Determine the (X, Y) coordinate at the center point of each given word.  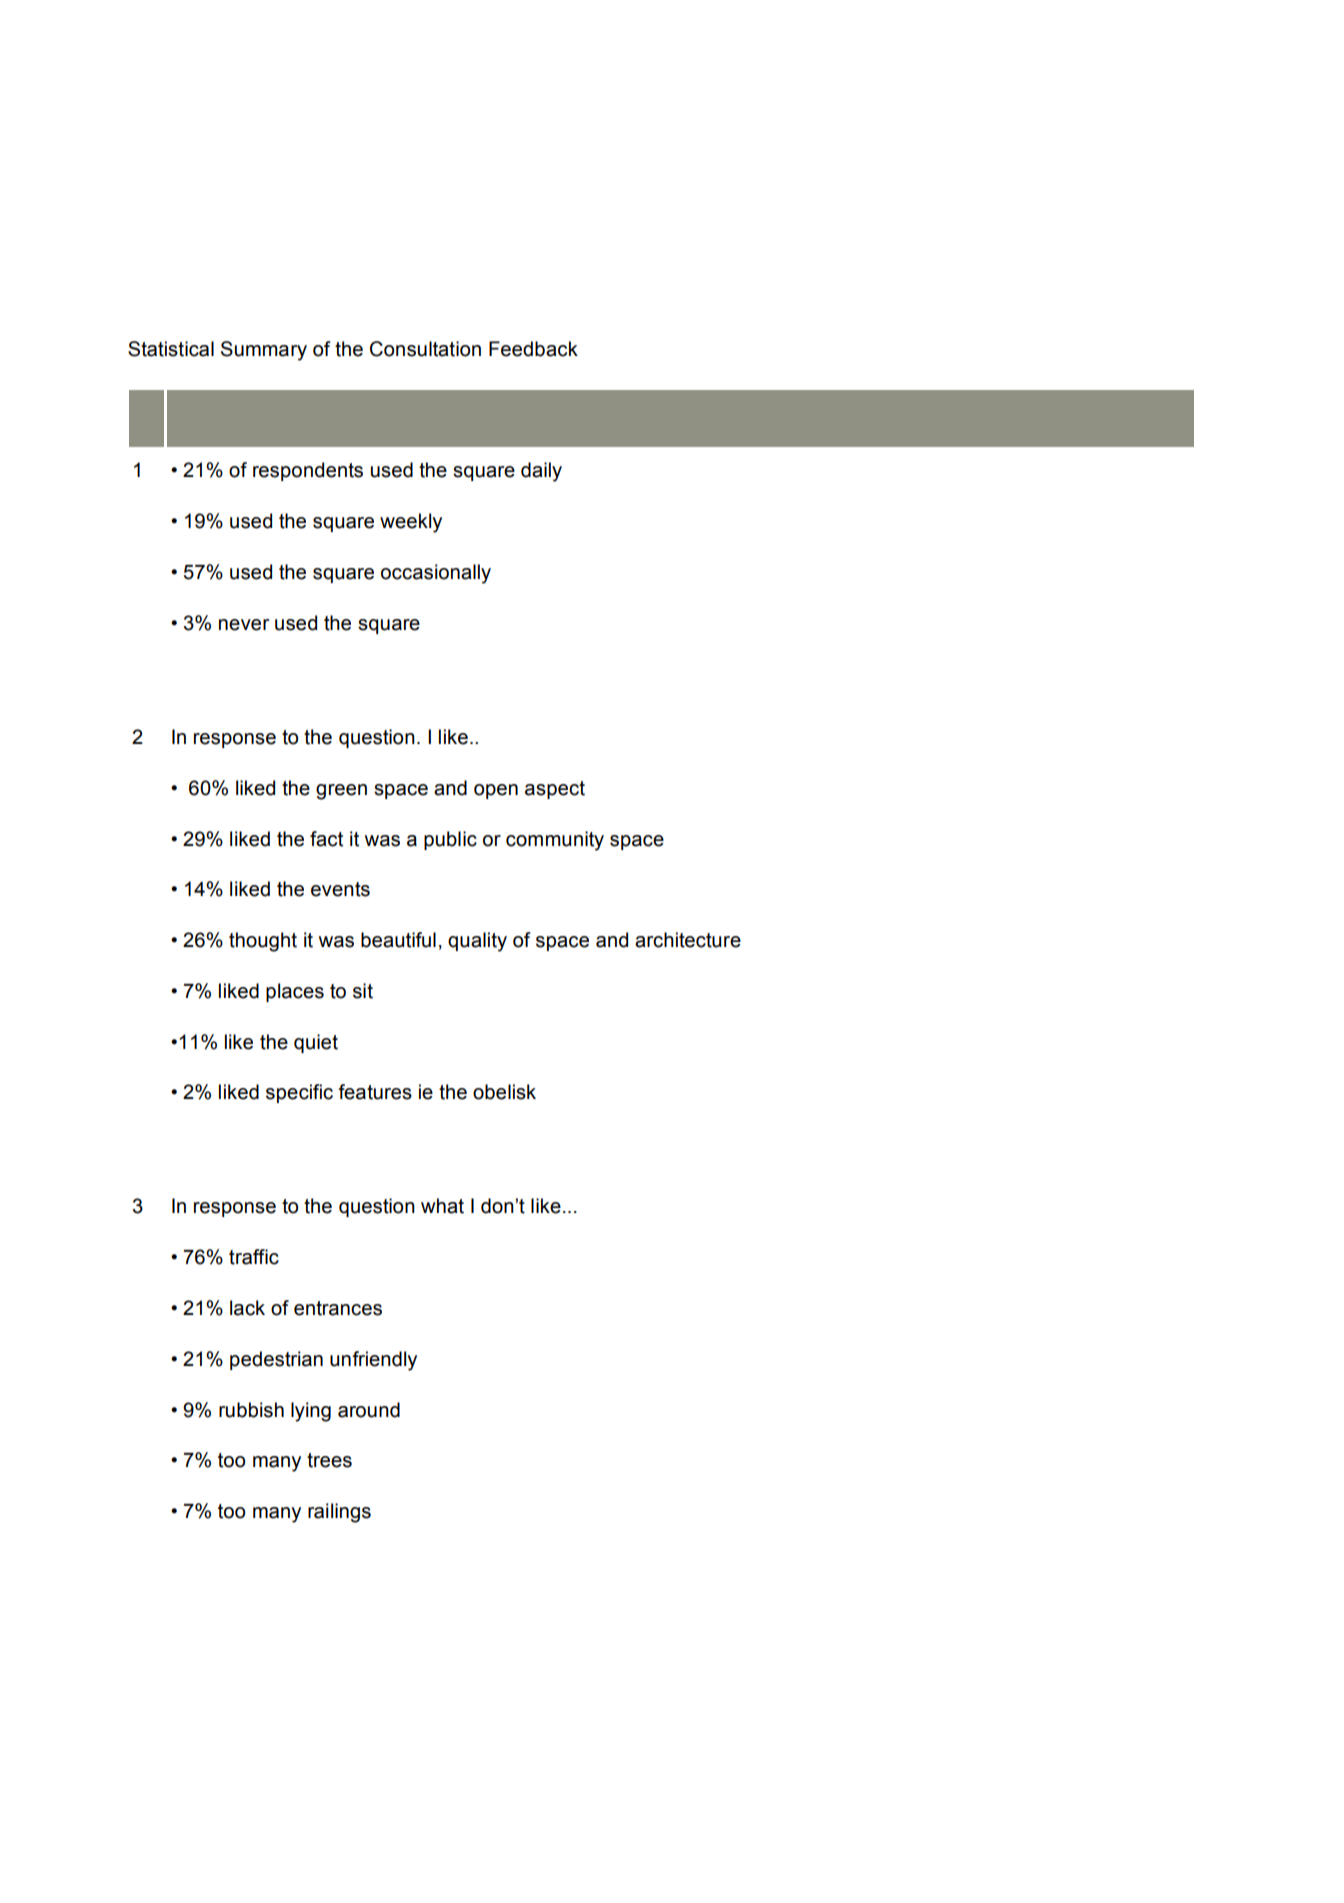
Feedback (533, 349)
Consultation (425, 349)
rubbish (251, 1410)
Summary (264, 351)
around (369, 1410)
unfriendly (373, 1361)
